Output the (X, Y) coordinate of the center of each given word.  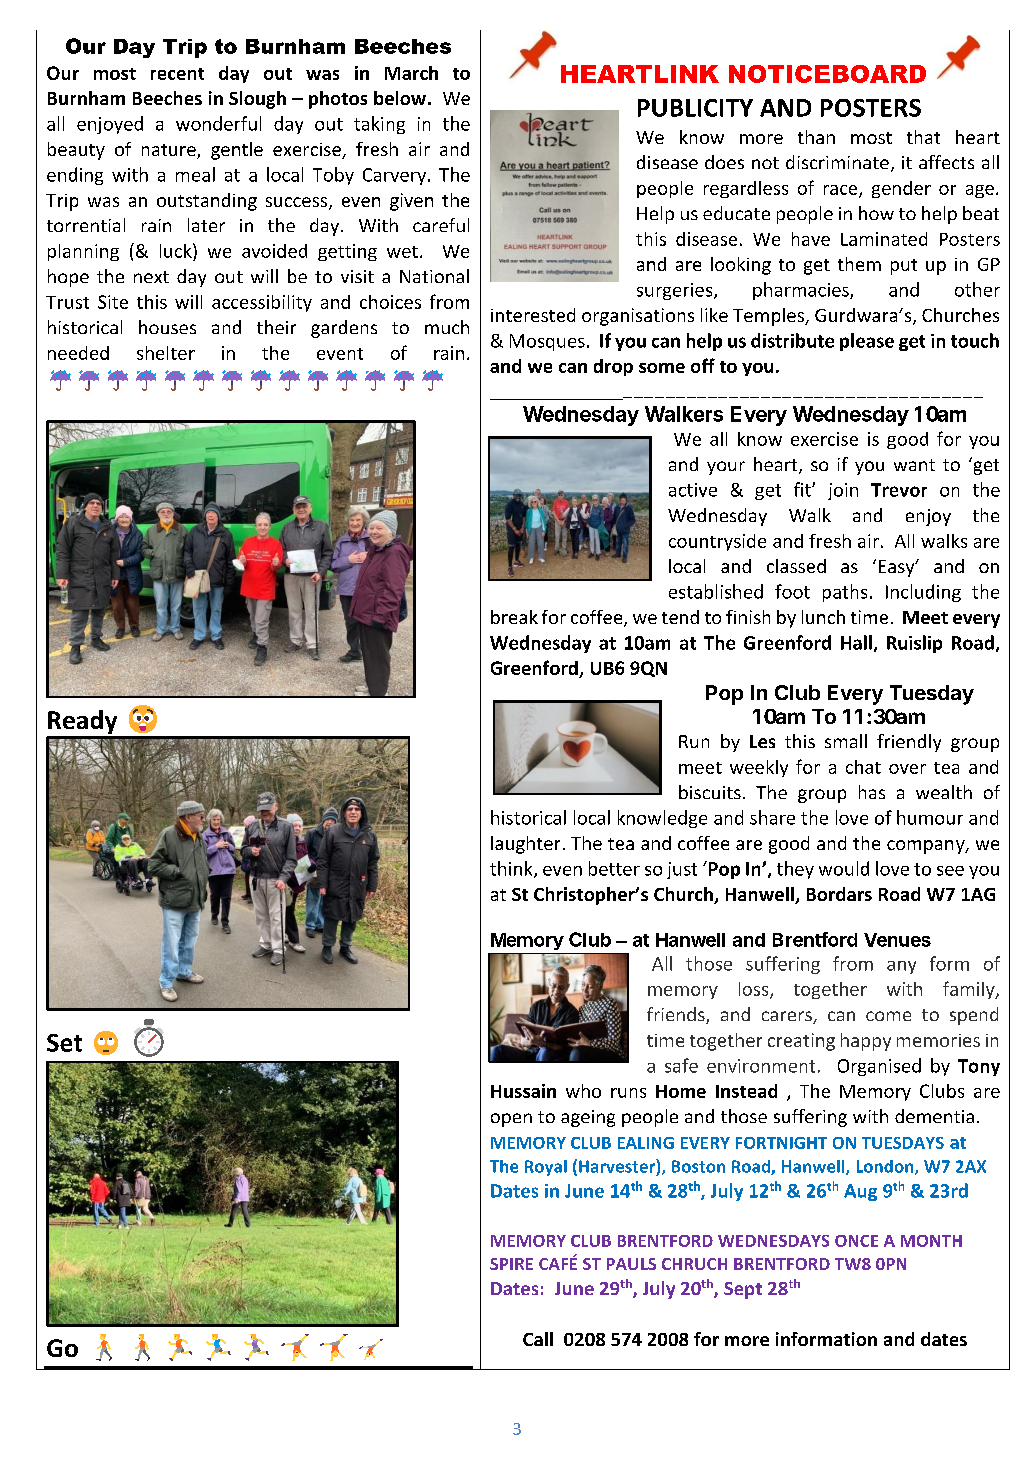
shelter (166, 353)
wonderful (218, 123)
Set (64, 1043)
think (512, 869)
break (514, 617)
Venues (897, 940)
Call (538, 1339)
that (923, 137)
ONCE (856, 1241)
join (843, 491)
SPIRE (511, 1264)
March (411, 73)
